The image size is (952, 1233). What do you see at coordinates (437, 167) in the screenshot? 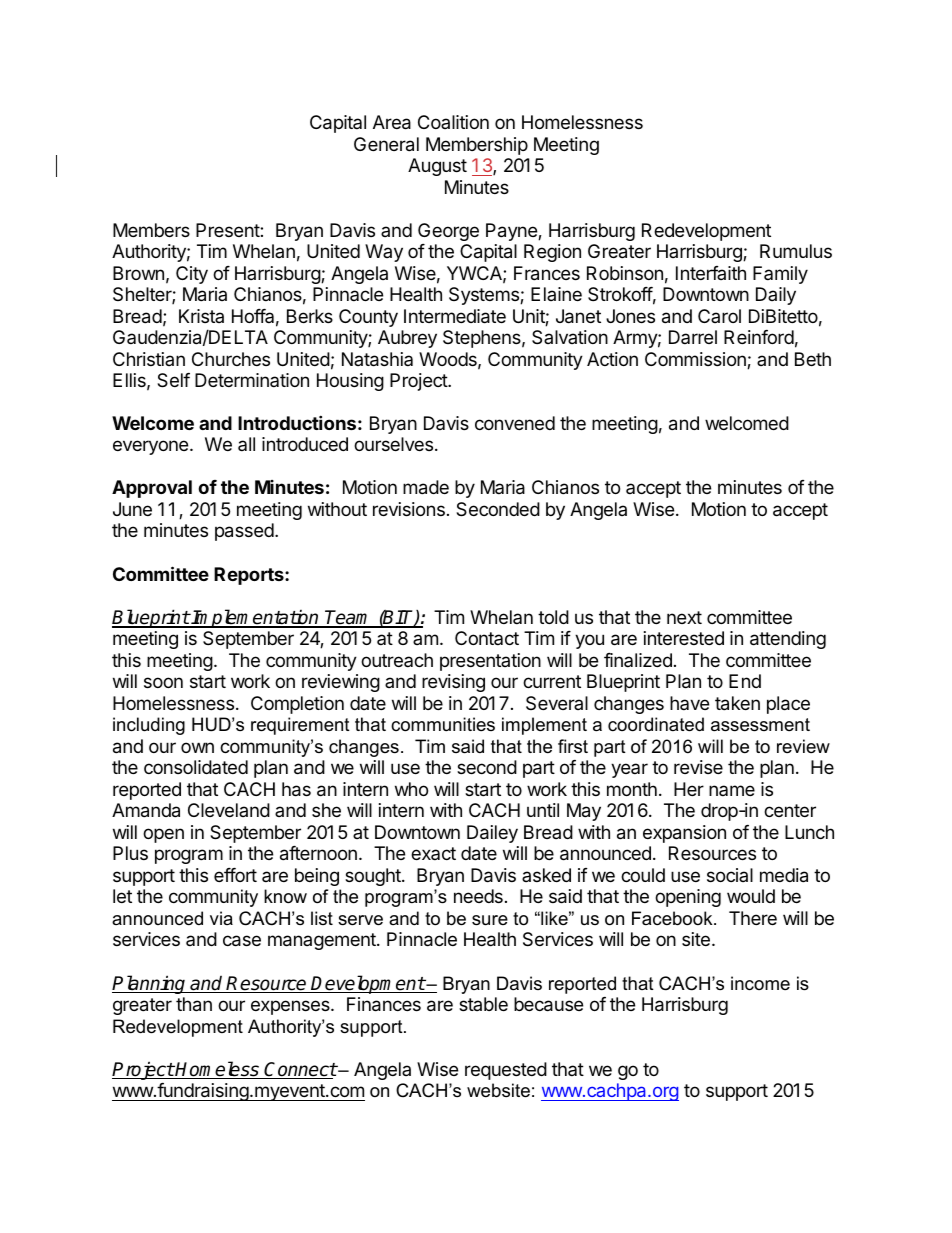
I see `August` at bounding box center [437, 167].
